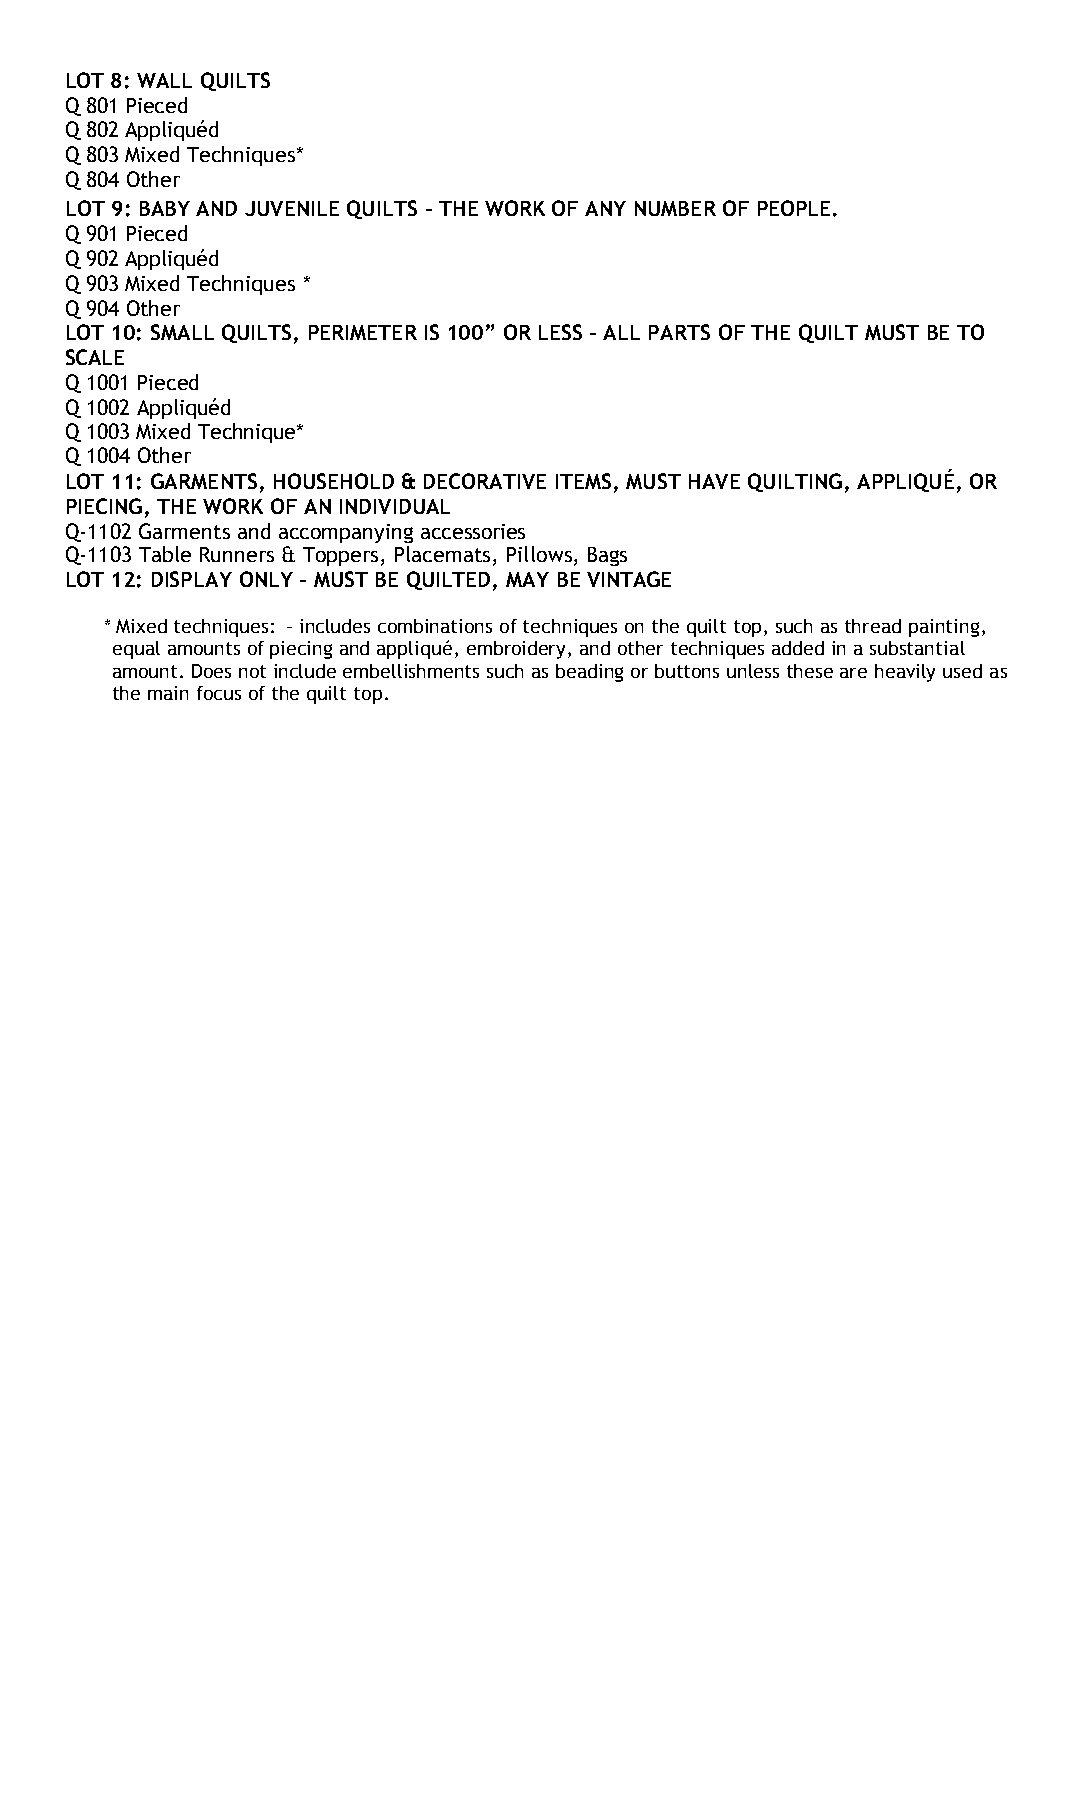 The image size is (1090, 1795). I want to click on Does, so click(211, 671).
